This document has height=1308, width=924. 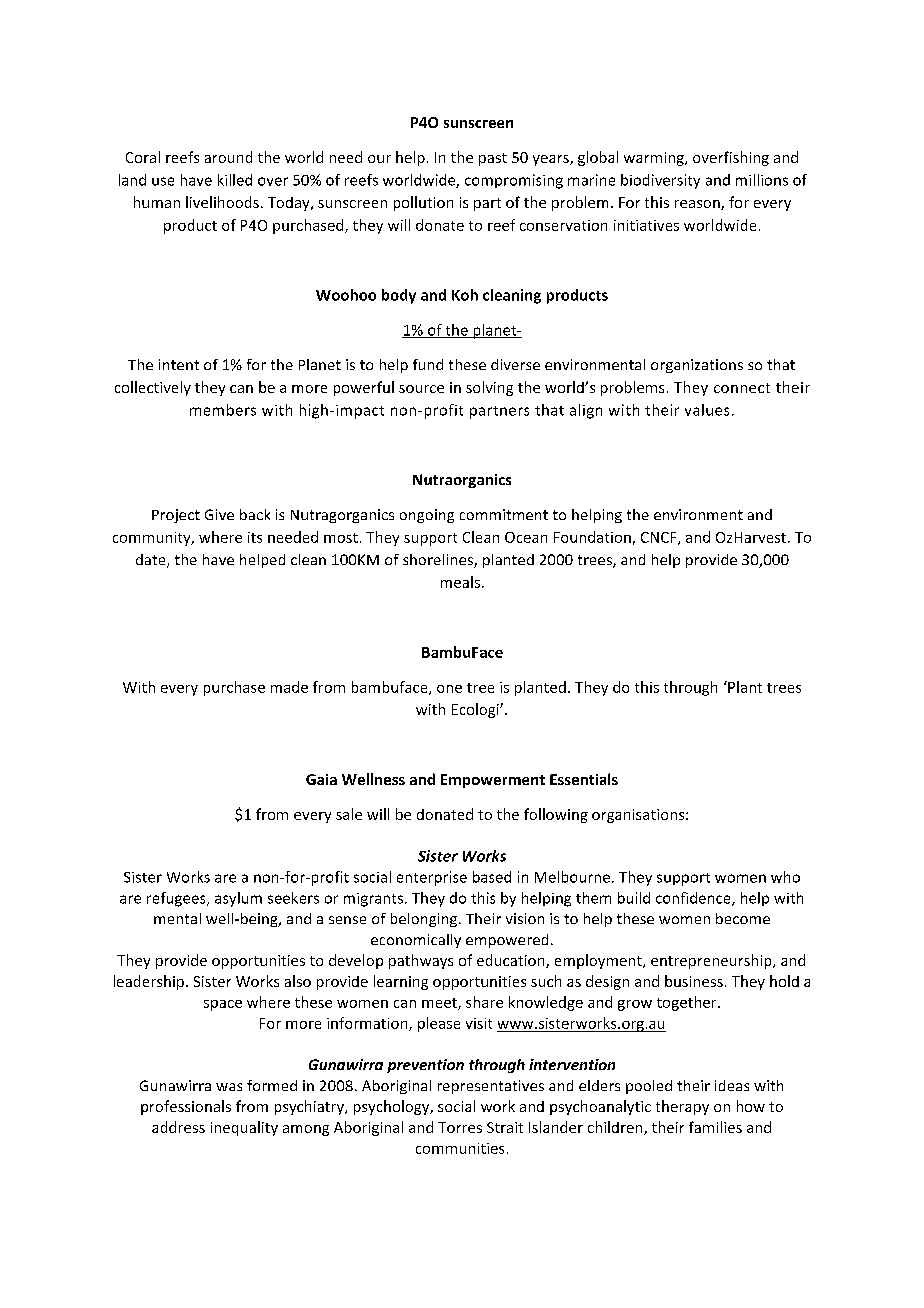 What do you see at coordinates (660, 538) in the document?
I see `CNCF` at bounding box center [660, 538].
